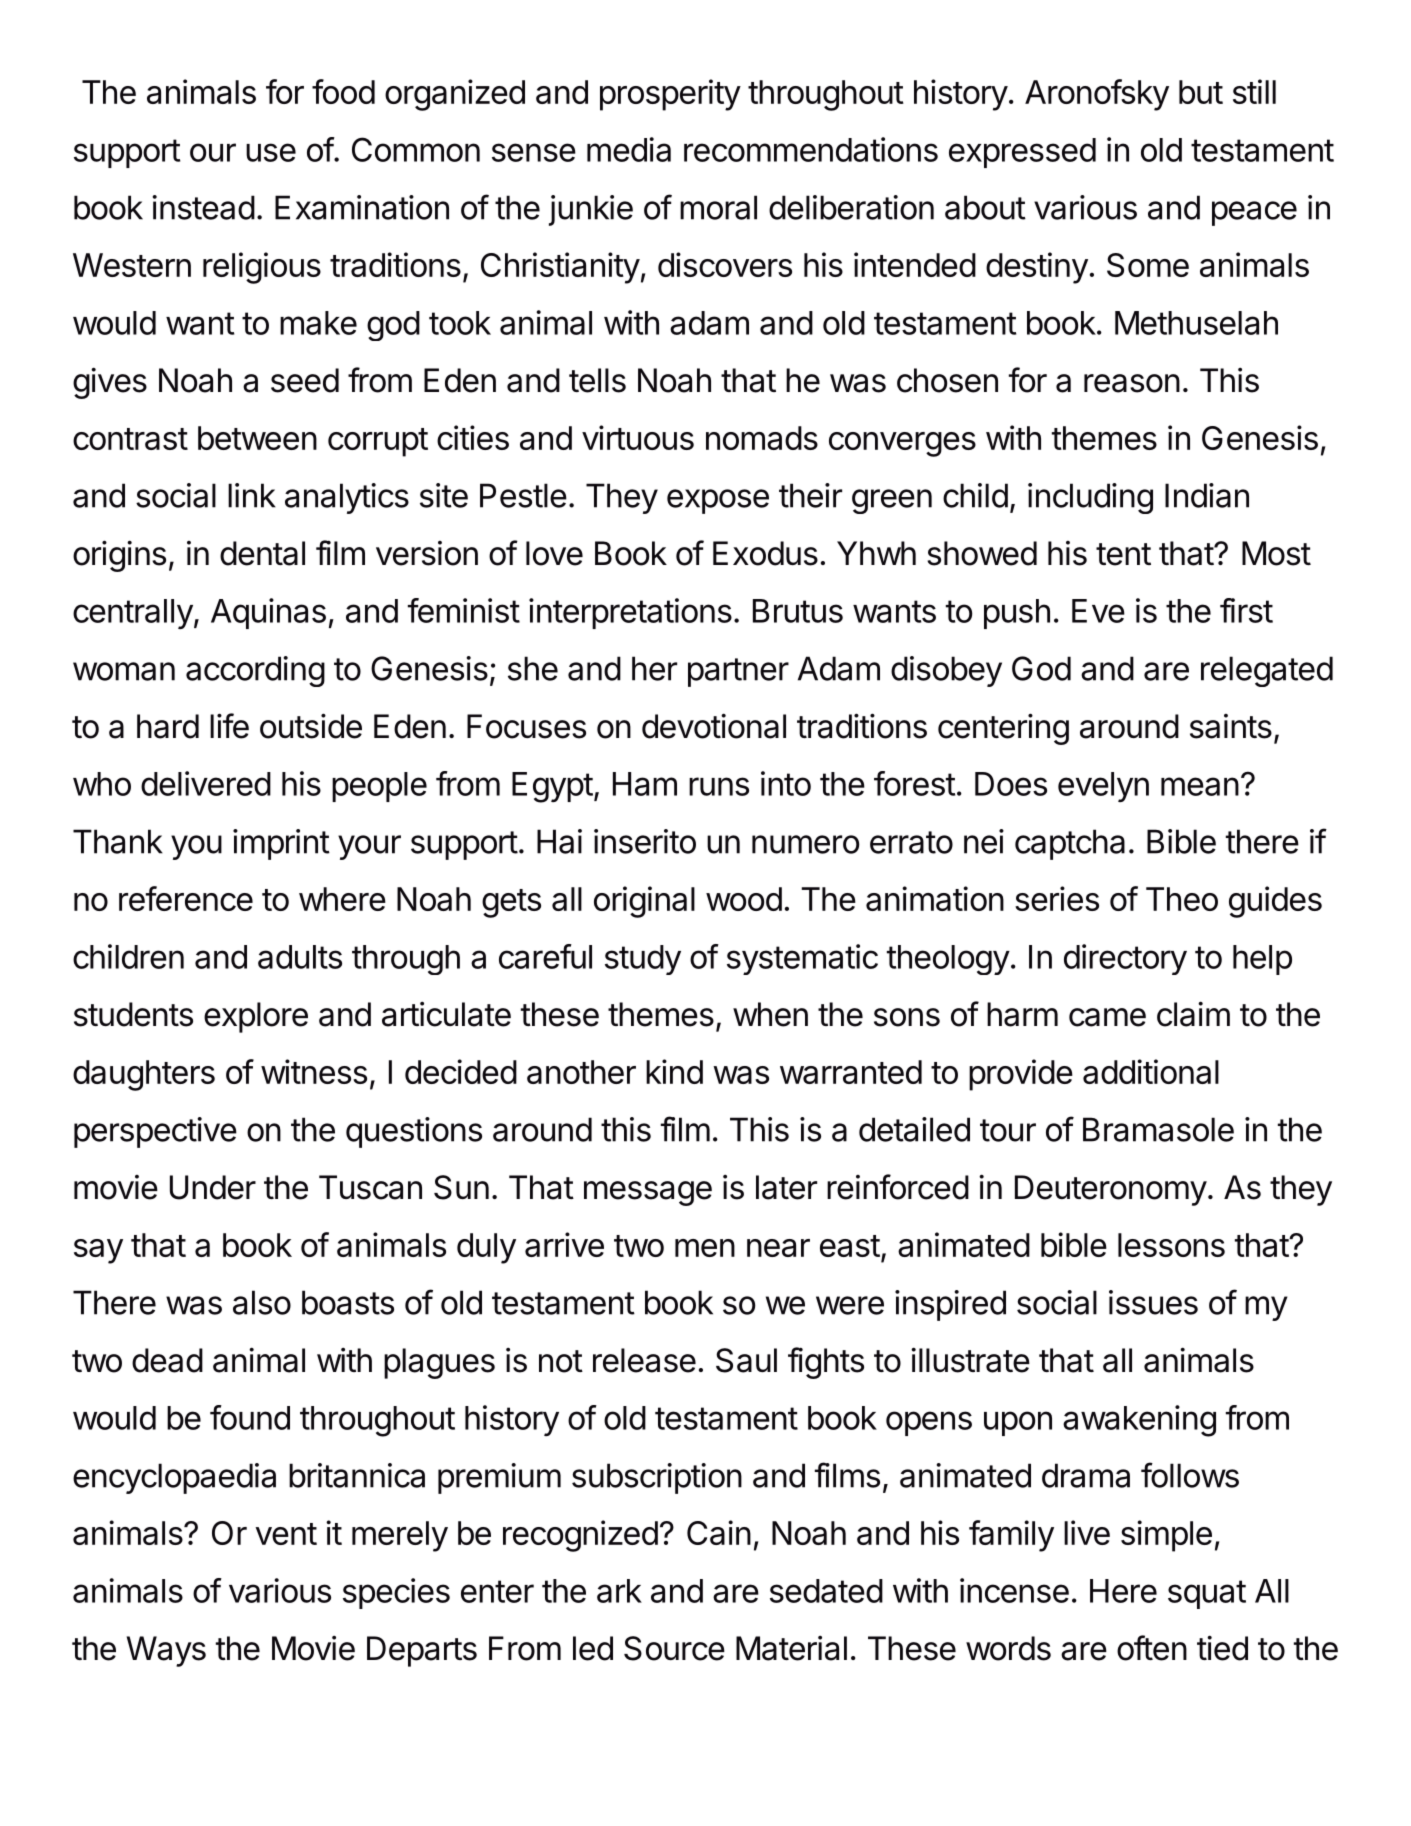 The width and height of the screenshot is (1411, 1826). Describe the element at coordinates (644, 902) in the screenshot. I see `original` at that location.
